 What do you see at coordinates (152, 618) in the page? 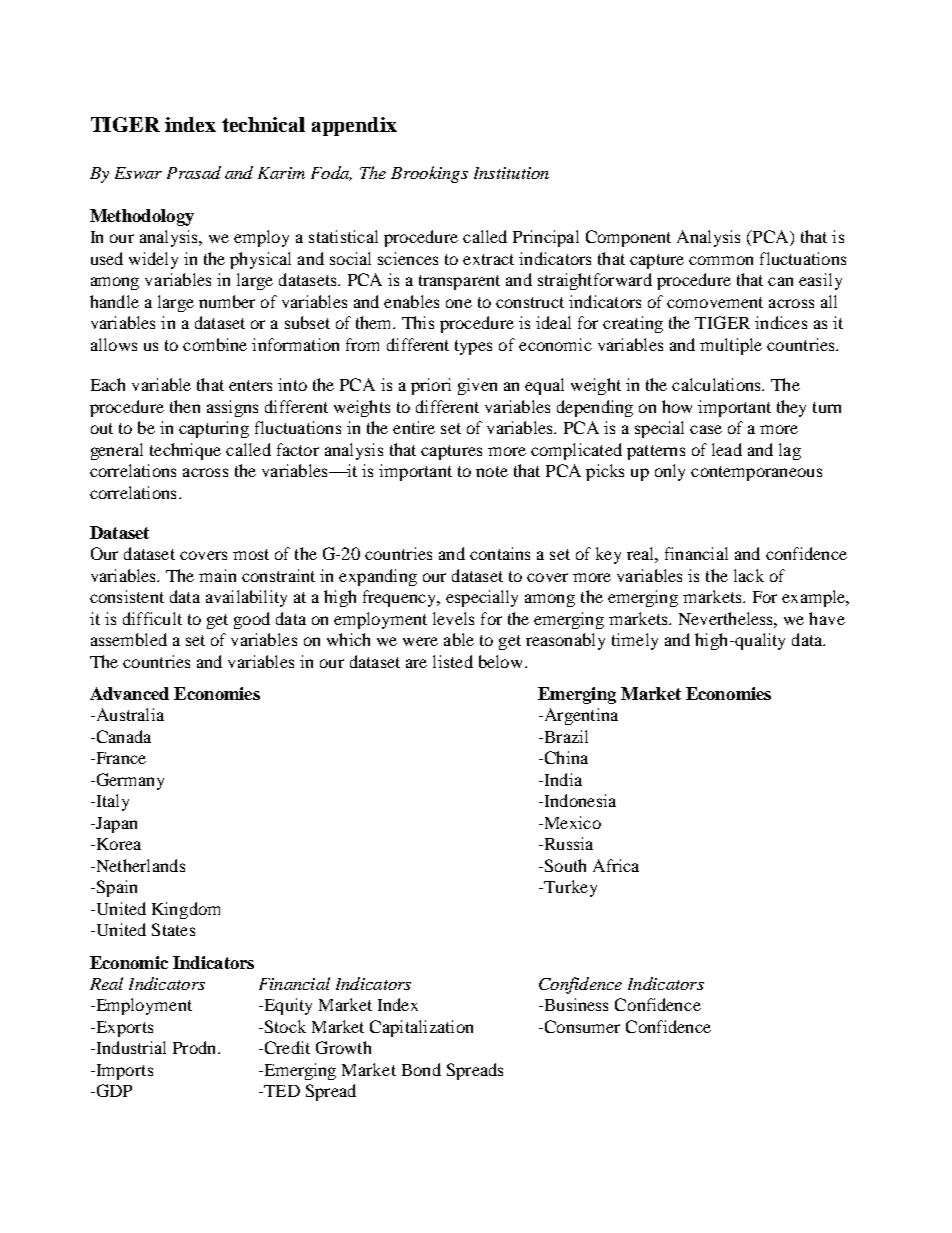
I see `difficult` at bounding box center [152, 618].
